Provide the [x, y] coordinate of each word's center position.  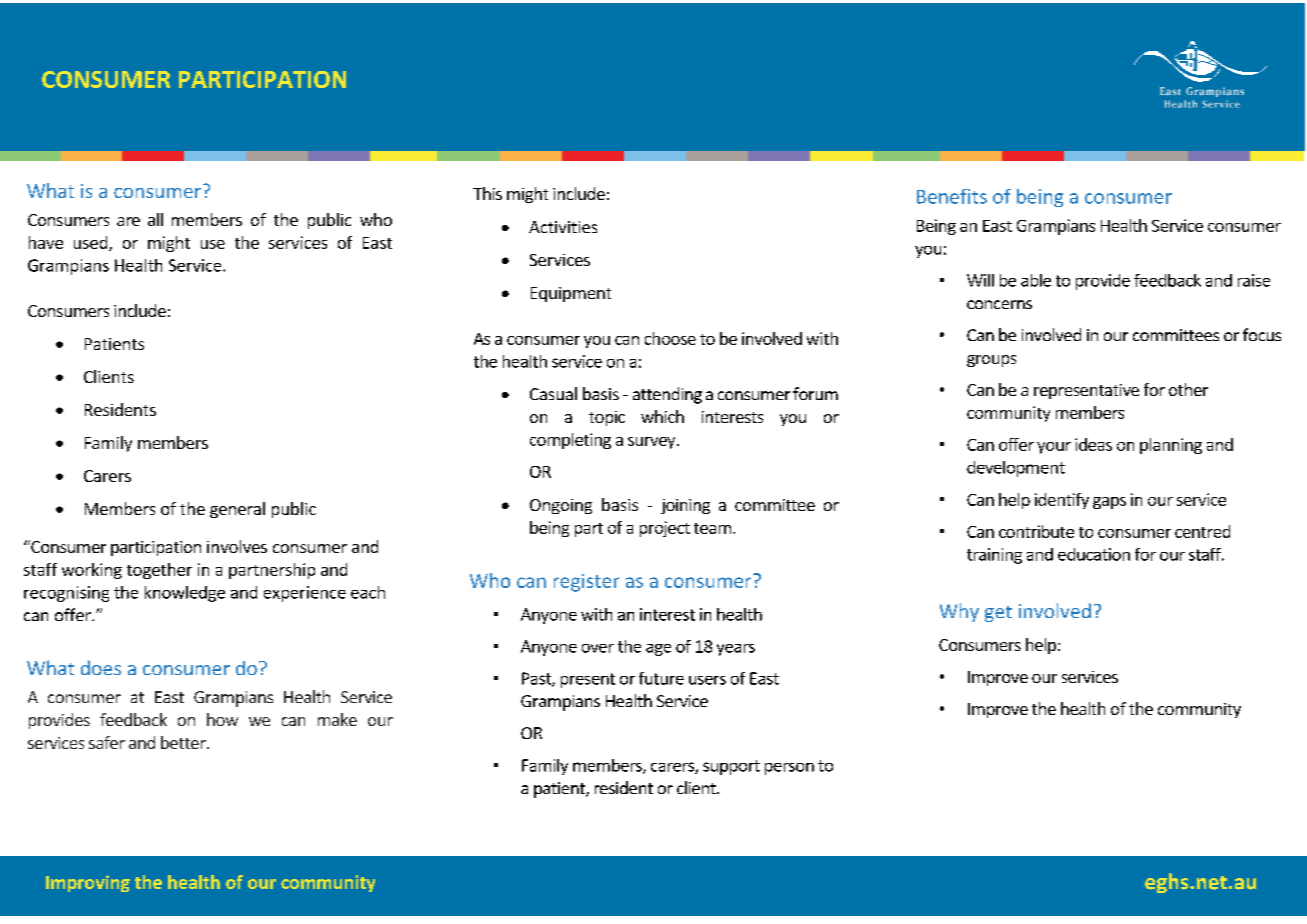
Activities [563, 227]
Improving [88, 883]
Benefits [952, 196]
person [789, 769]
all [155, 219]
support [731, 767]
